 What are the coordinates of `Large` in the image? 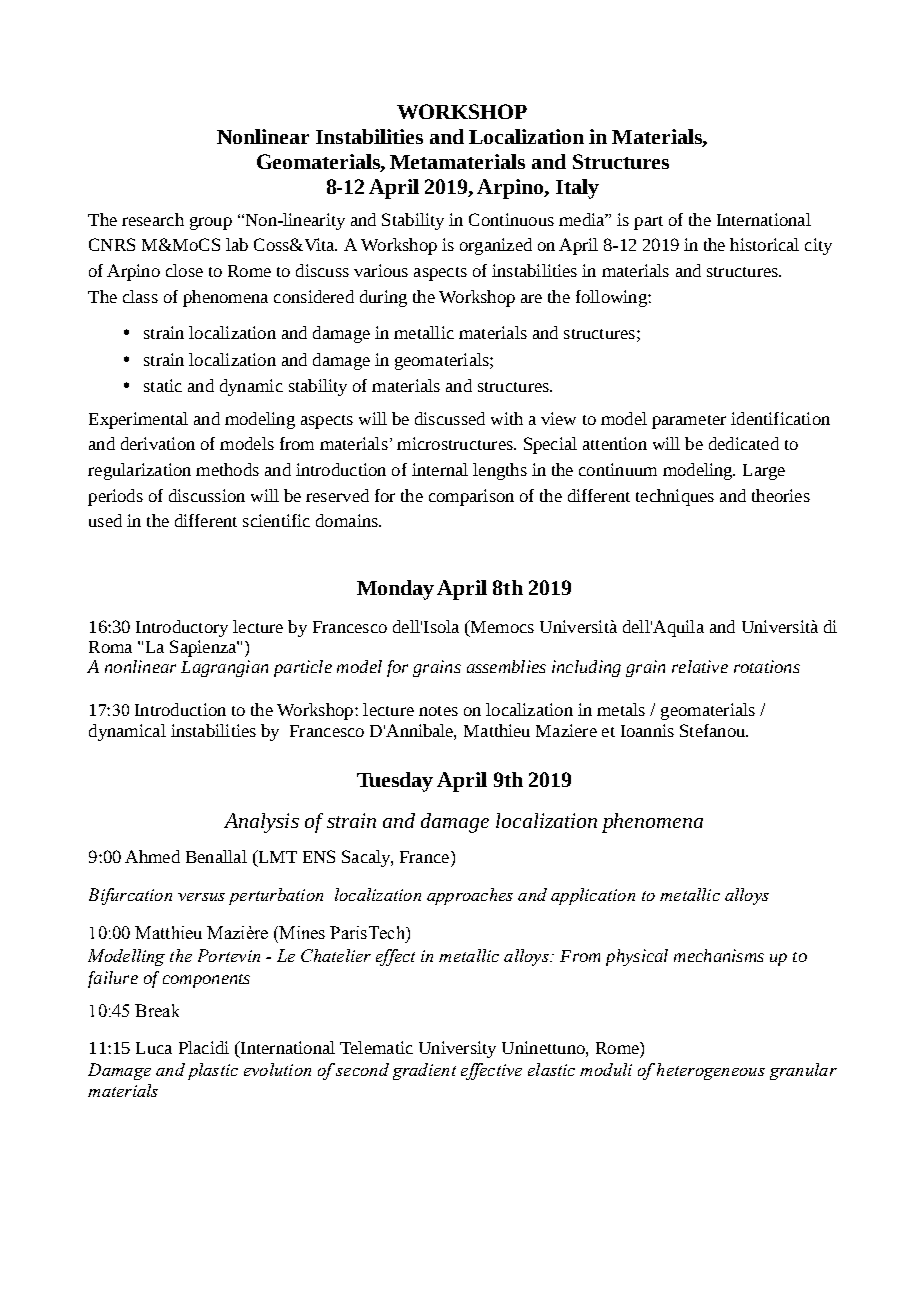 It's located at (764, 472).
